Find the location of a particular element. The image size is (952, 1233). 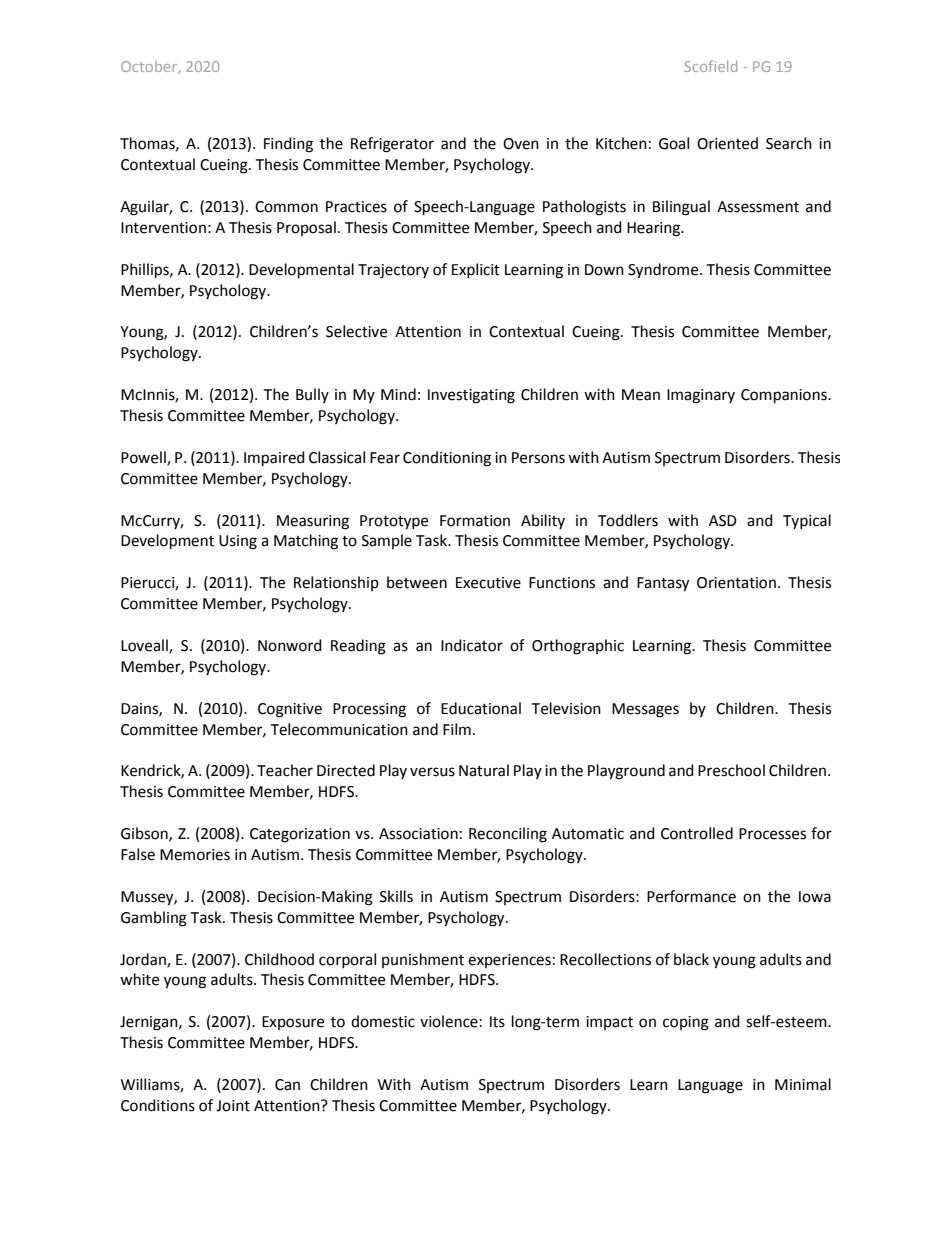

Using is located at coordinates (238, 542).
